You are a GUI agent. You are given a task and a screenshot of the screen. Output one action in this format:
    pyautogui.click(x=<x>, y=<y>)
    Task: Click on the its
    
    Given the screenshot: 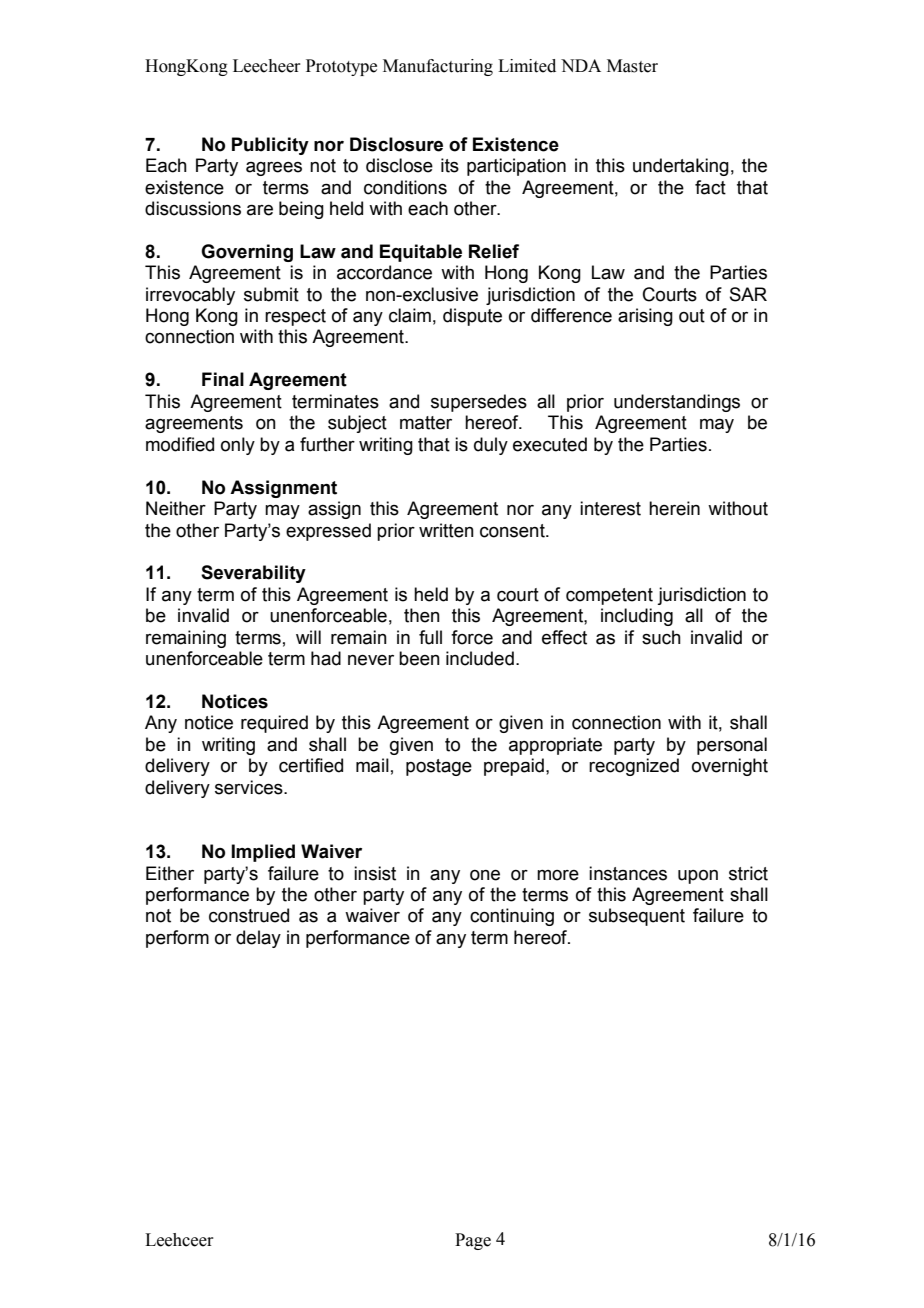 What is the action you would take?
    pyautogui.click(x=450, y=165)
